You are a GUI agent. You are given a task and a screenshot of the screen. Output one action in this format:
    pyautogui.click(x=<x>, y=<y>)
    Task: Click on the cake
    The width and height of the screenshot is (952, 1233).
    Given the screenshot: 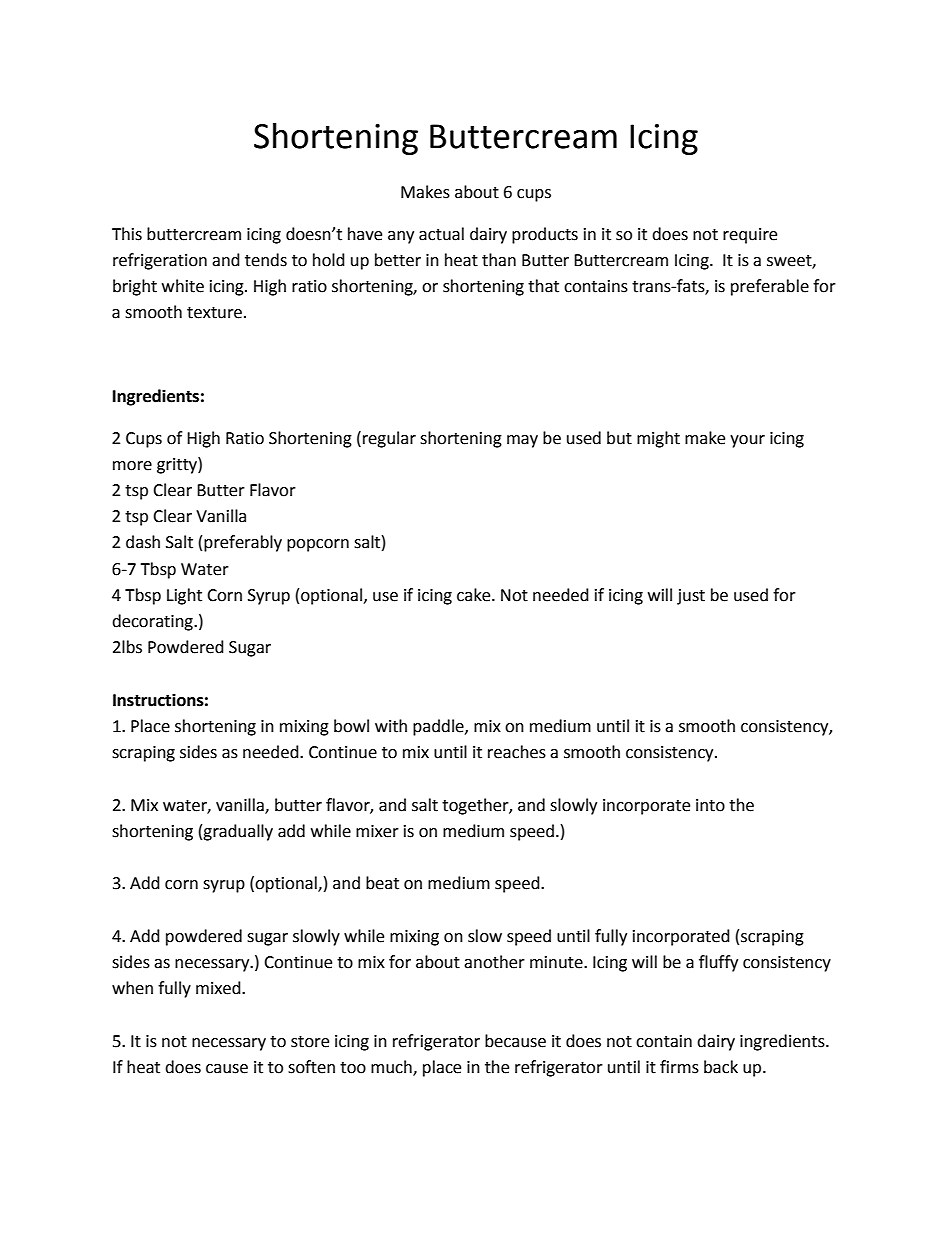 What is the action you would take?
    pyautogui.click(x=475, y=595)
